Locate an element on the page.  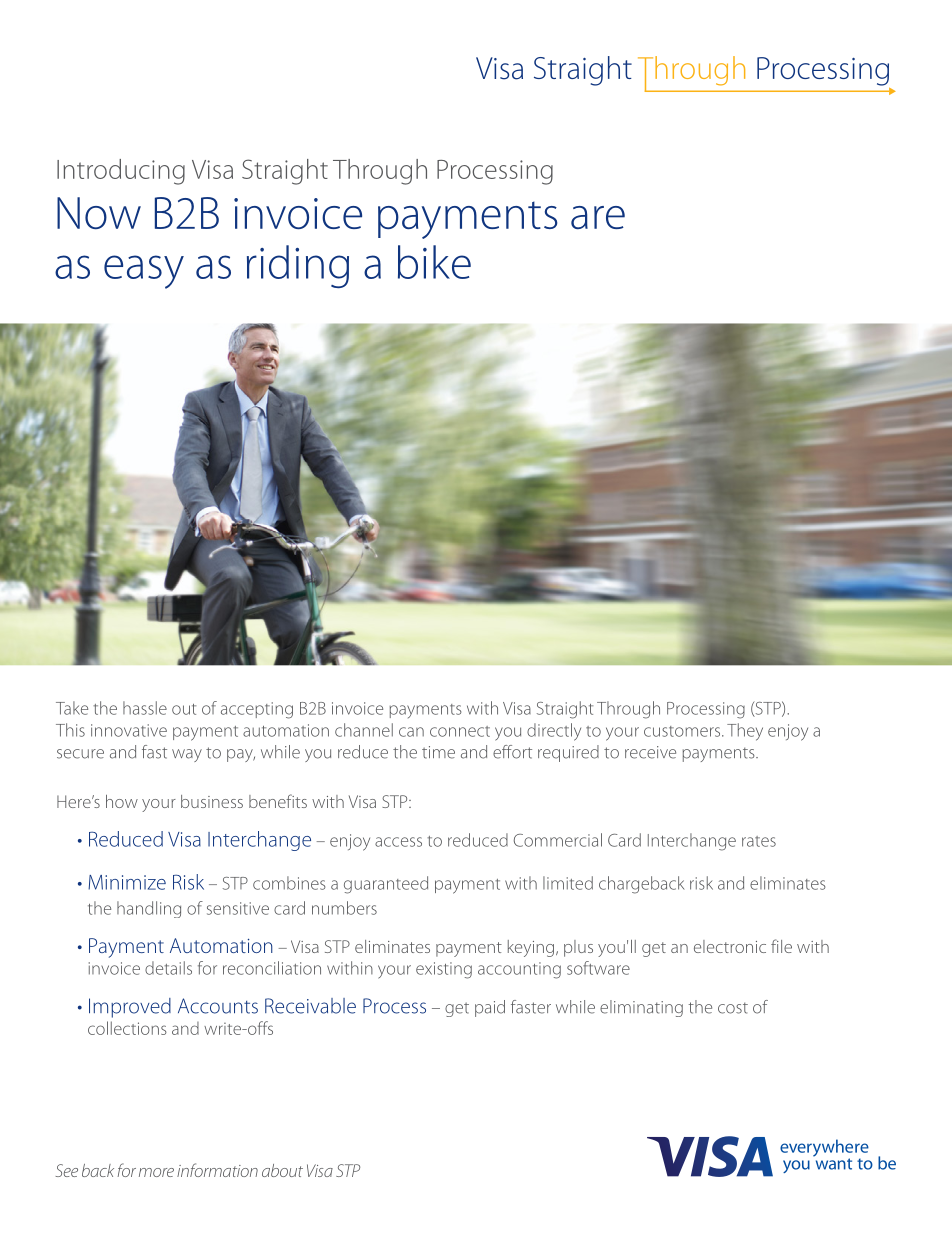
details is located at coordinates (168, 968).
